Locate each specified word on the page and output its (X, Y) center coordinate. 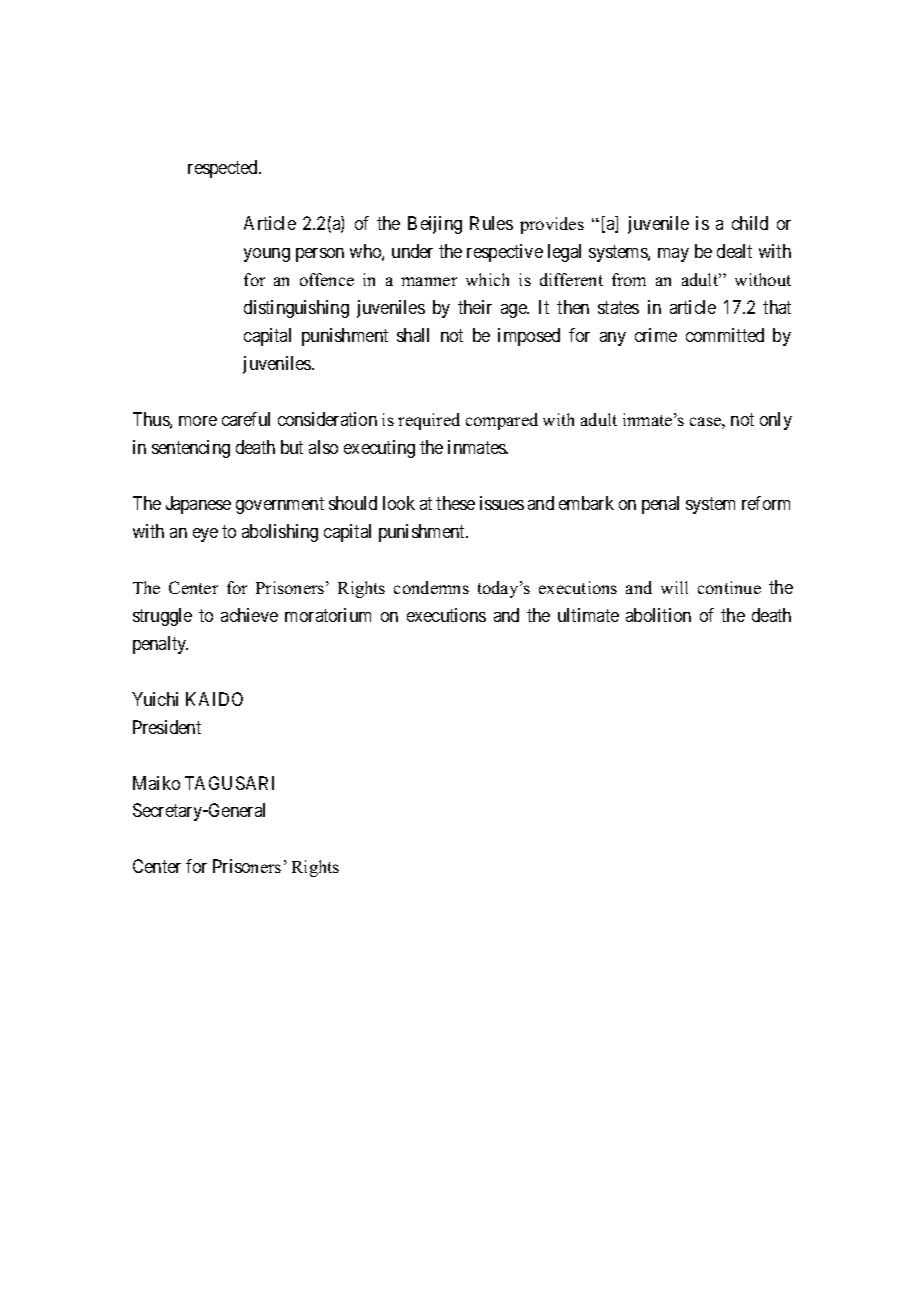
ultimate (588, 615)
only (776, 421)
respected (224, 169)
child (750, 223)
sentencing (191, 449)
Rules (491, 223)
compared (502, 421)
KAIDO (214, 699)
